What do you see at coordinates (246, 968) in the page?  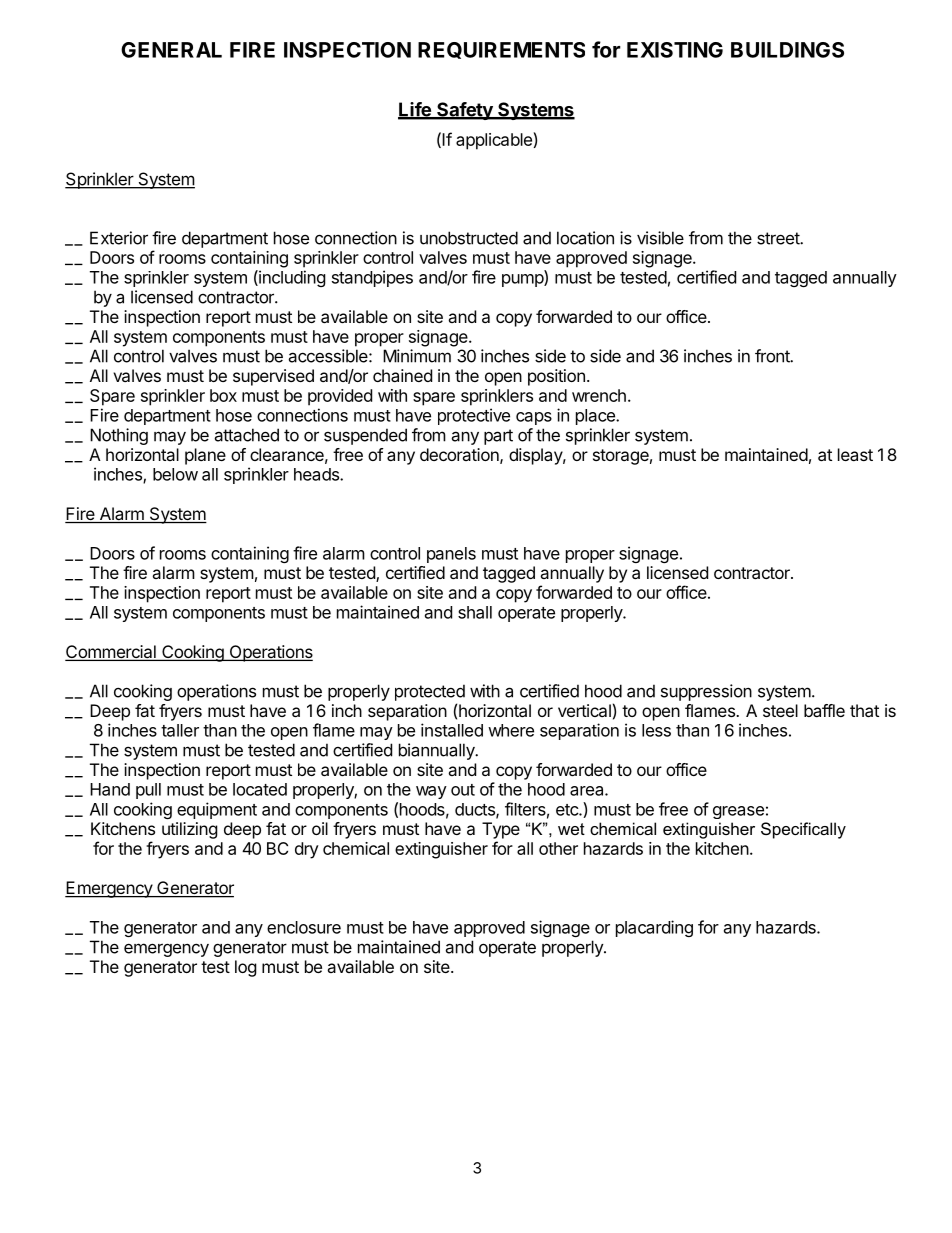 I see `log` at bounding box center [246, 968].
